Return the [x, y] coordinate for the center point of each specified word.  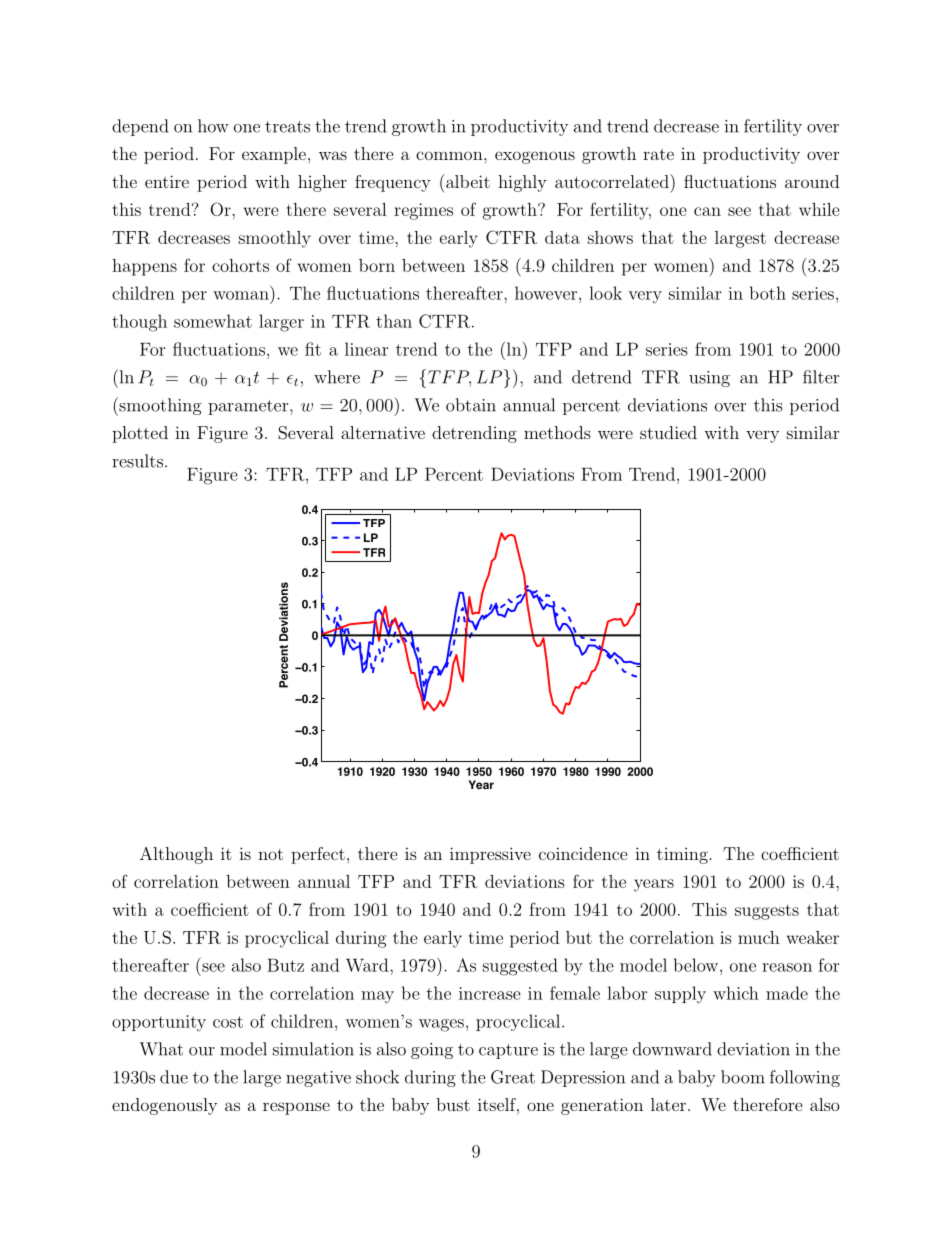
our [202, 1051]
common [450, 155]
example [274, 155]
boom [743, 1077]
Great [513, 1077]
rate [658, 154]
